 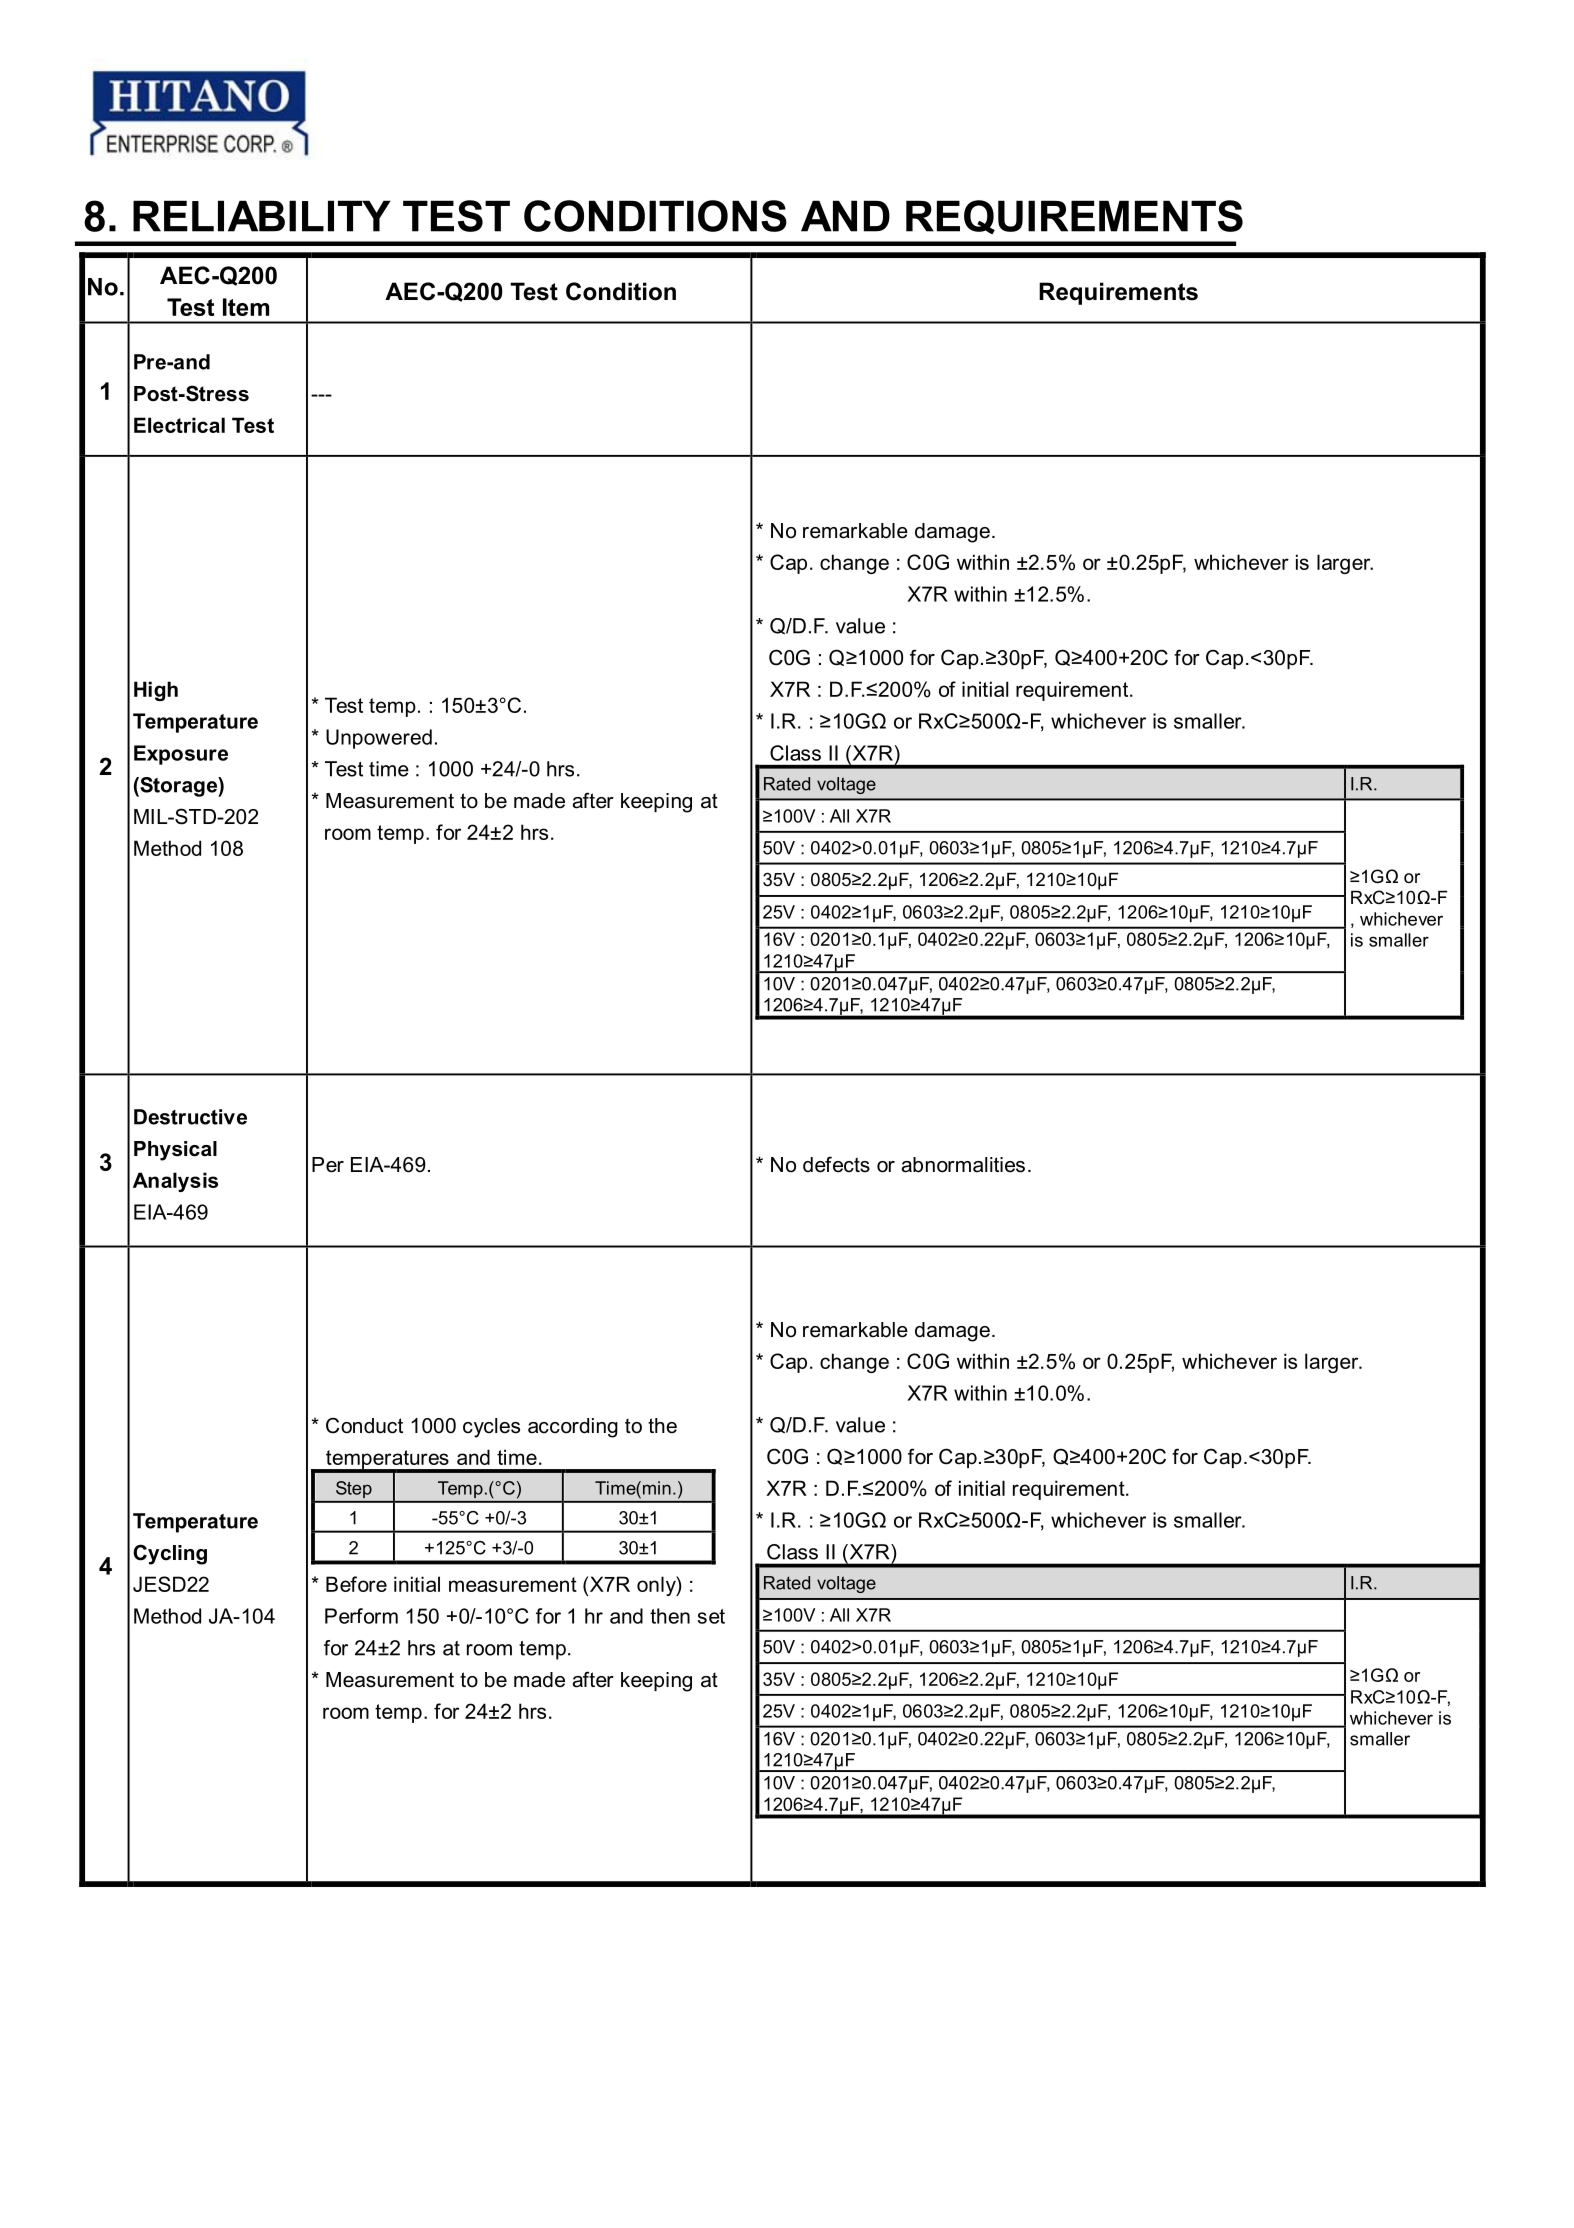 I want to click on defects, so click(x=836, y=1164).
